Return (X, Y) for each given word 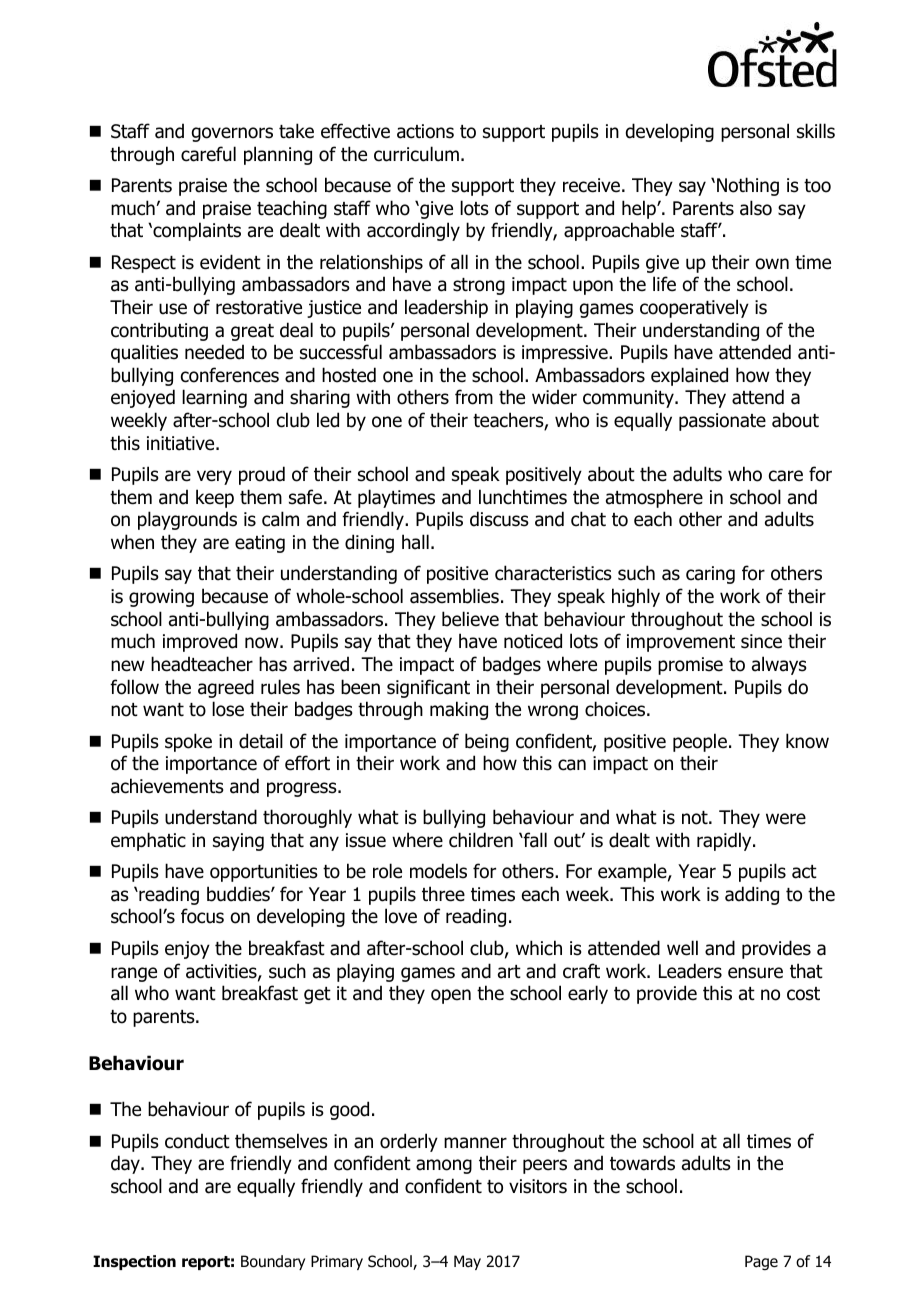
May (467, 1262)
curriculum (416, 154)
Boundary (273, 1262)
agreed (226, 688)
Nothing (748, 186)
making (459, 710)
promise (690, 666)
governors (232, 134)
